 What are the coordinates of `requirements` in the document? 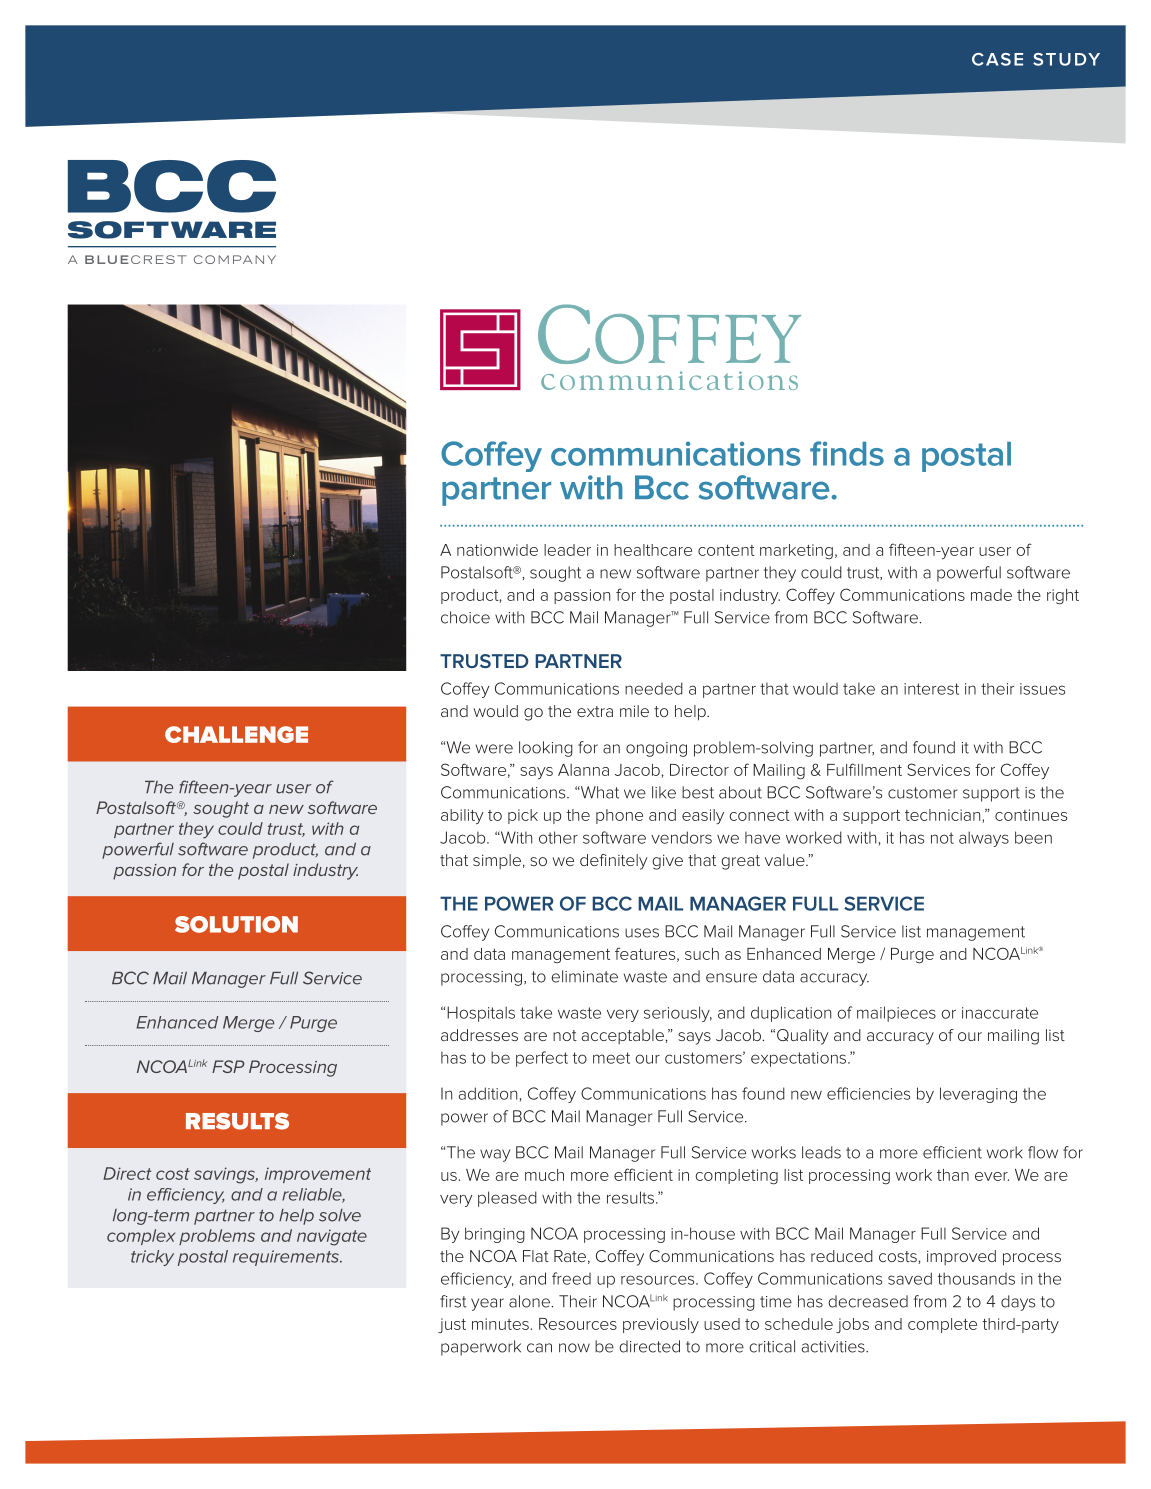 It's located at (287, 1258).
